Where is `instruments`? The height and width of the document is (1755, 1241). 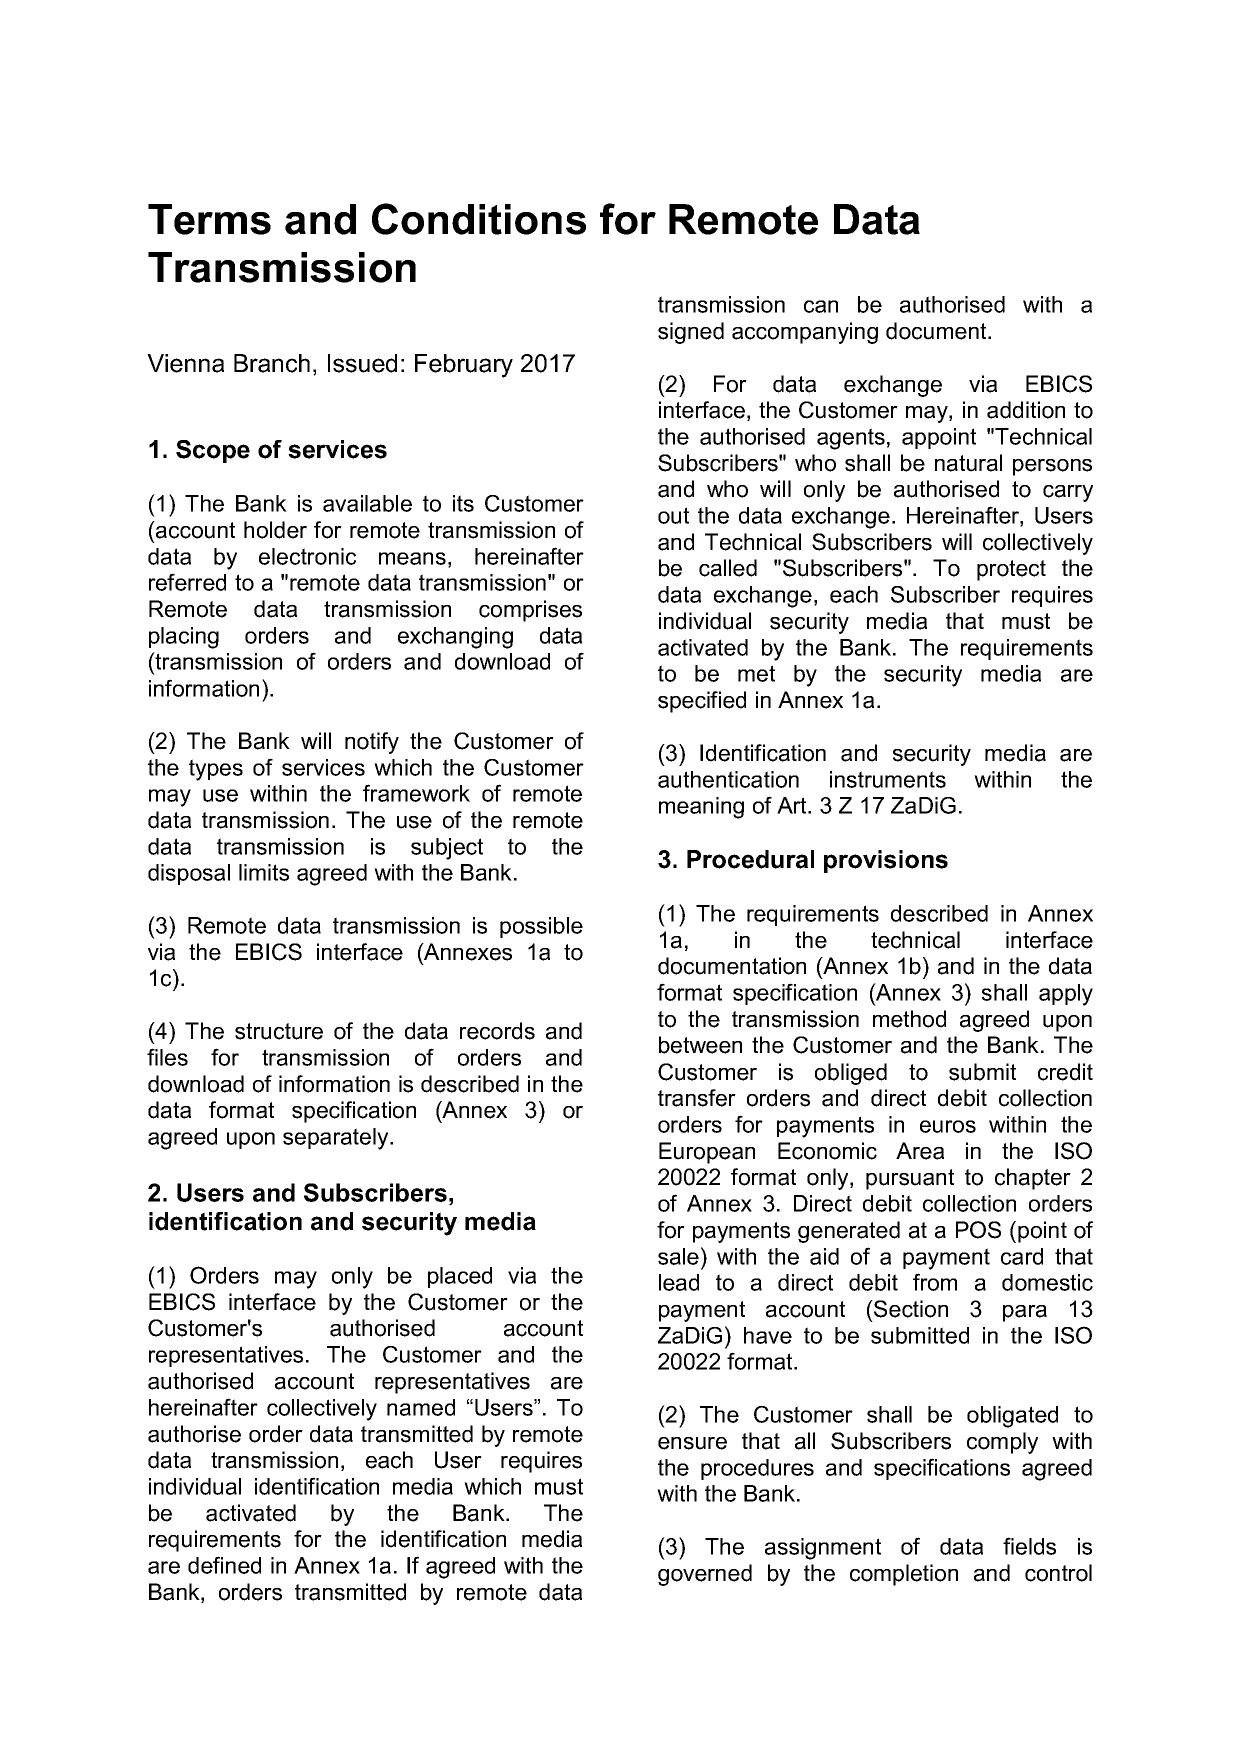 instruments is located at coordinates (888, 779).
